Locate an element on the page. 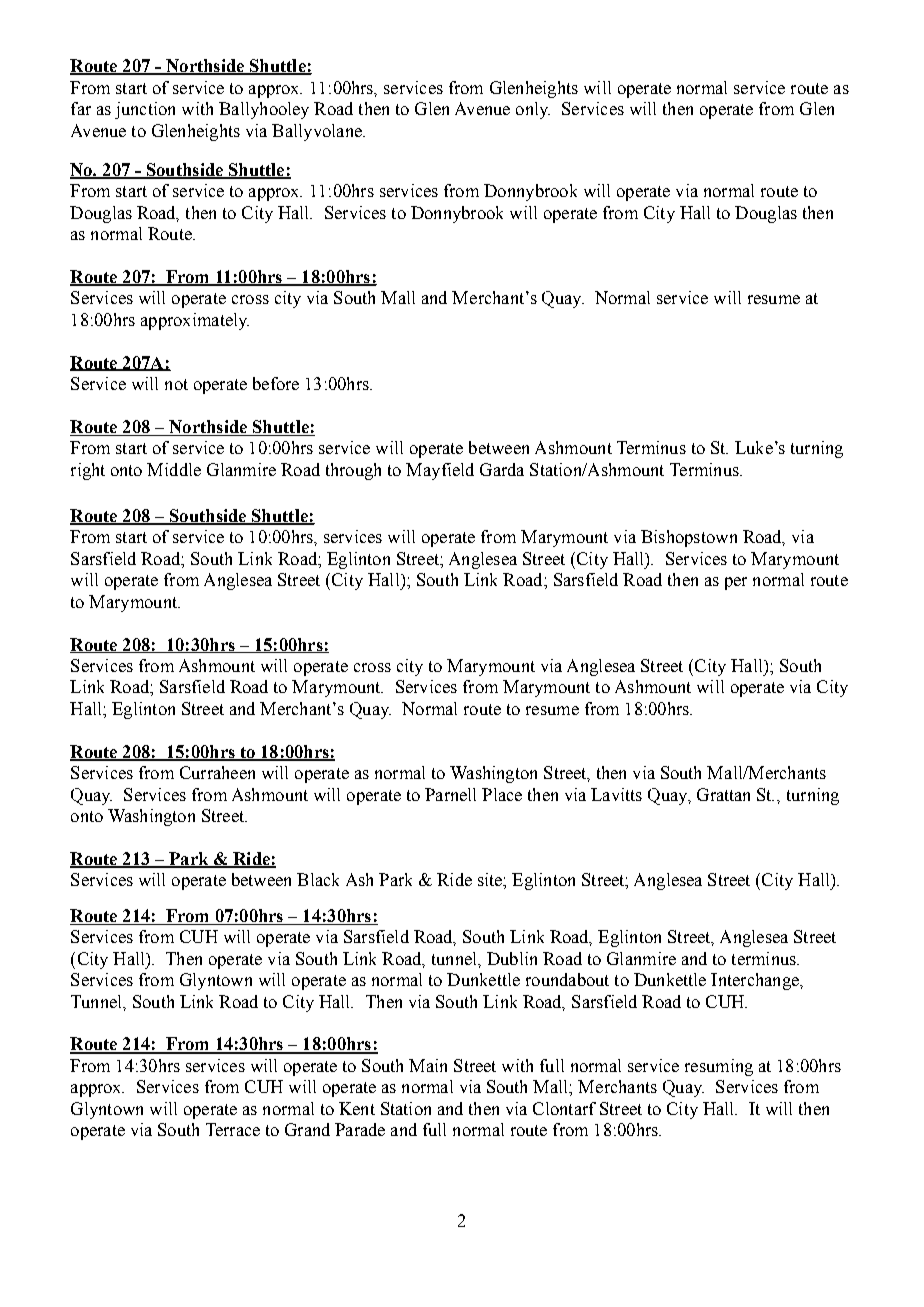  Terrace is located at coordinates (233, 1129).
